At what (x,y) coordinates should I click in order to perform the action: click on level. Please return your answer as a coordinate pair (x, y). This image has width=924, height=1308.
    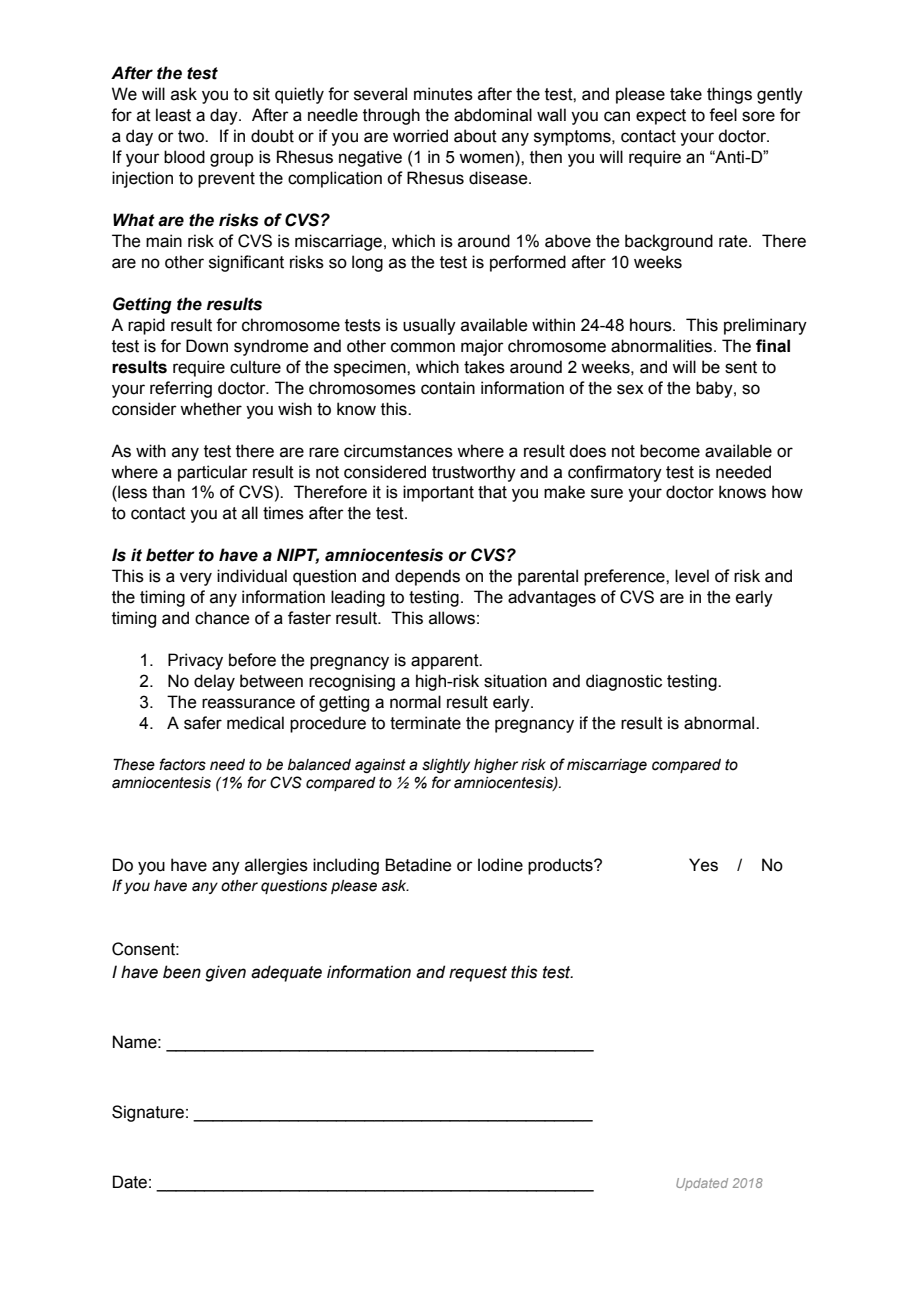
    Looking at the image, I should click on (692, 576).
